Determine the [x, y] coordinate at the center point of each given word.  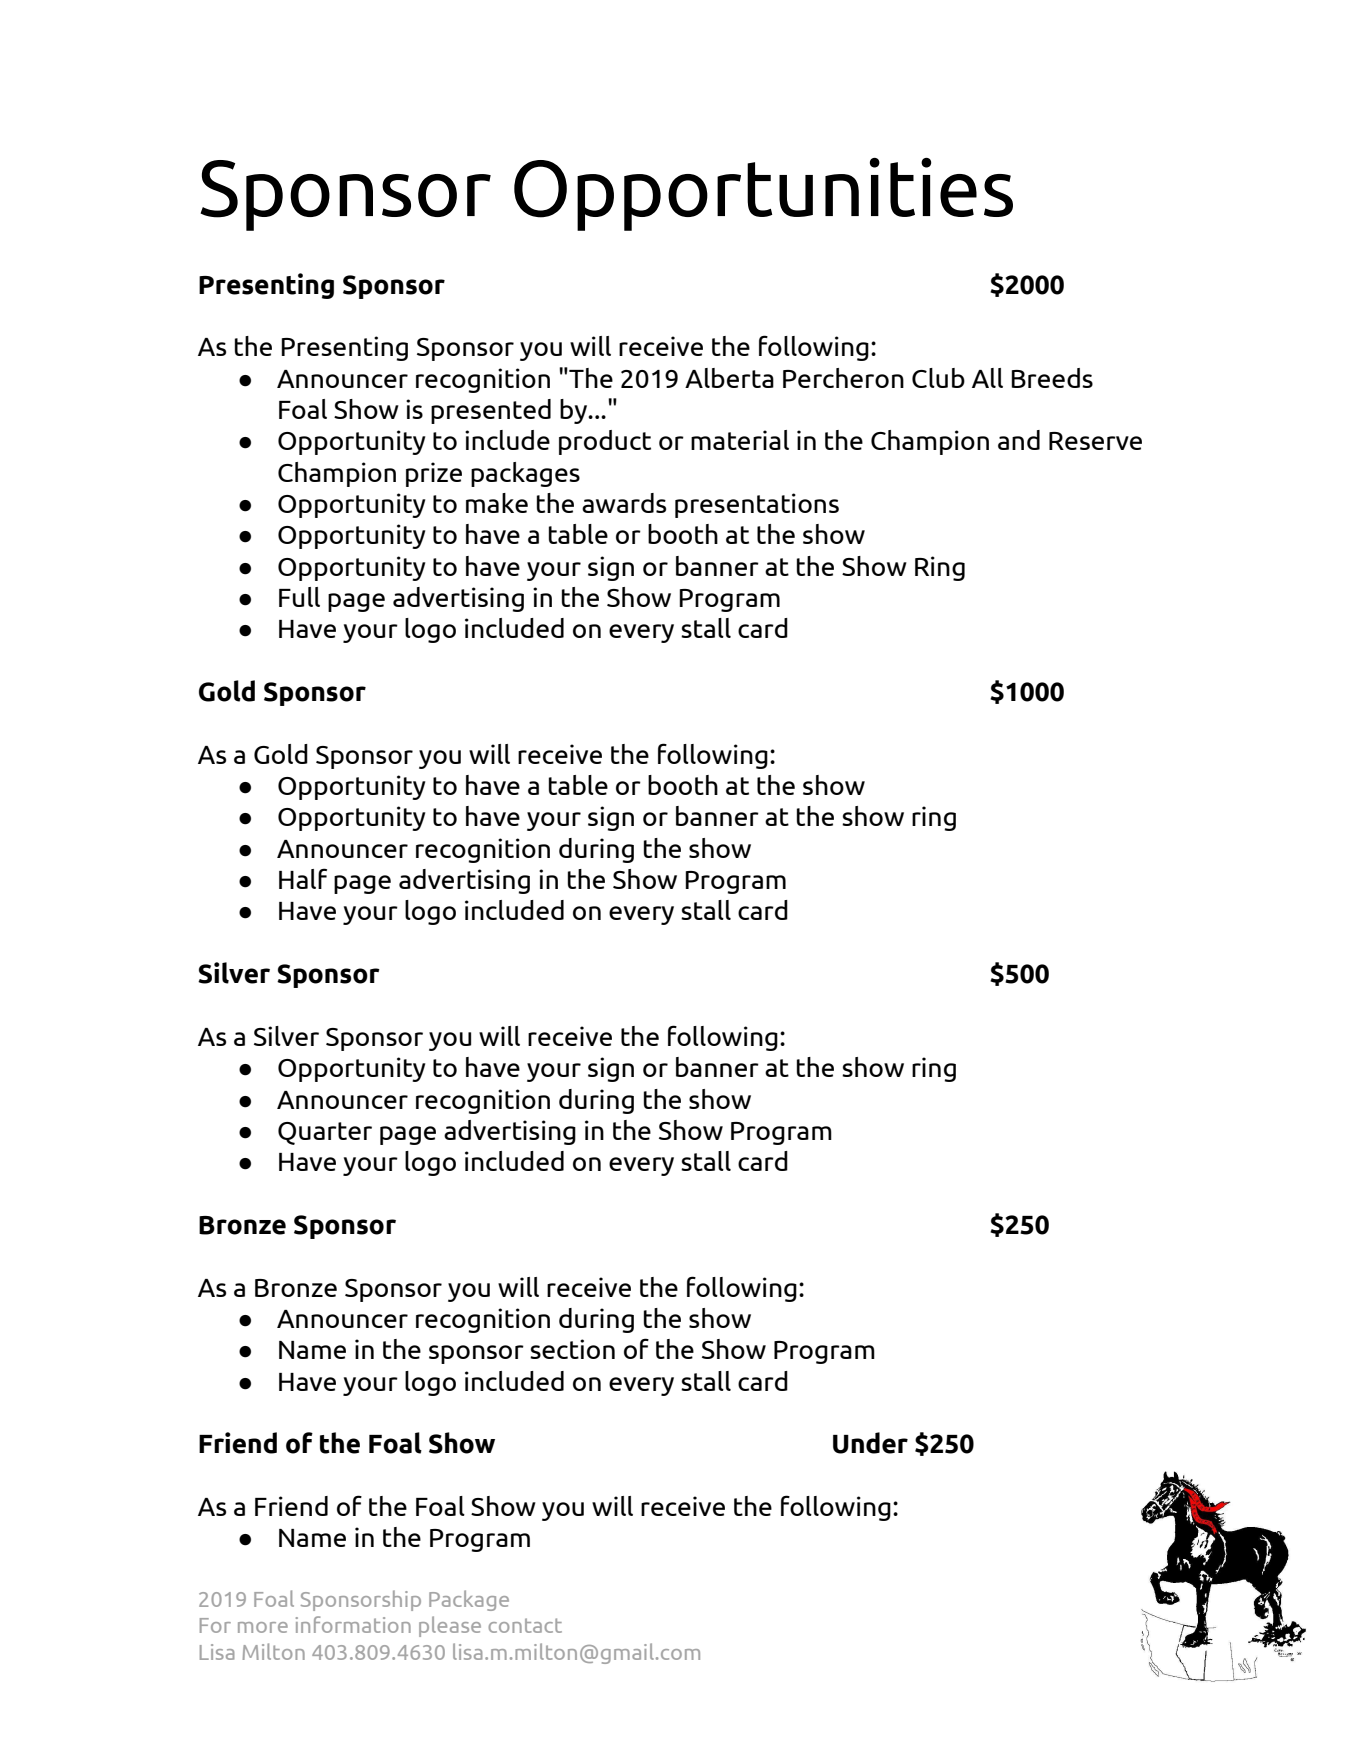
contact [525, 1625]
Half [303, 878]
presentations [757, 505]
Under [870, 1443]
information [353, 1624]
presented [491, 411]
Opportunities [763, 194]
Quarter [325, 1133]
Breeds [1052, 378]
